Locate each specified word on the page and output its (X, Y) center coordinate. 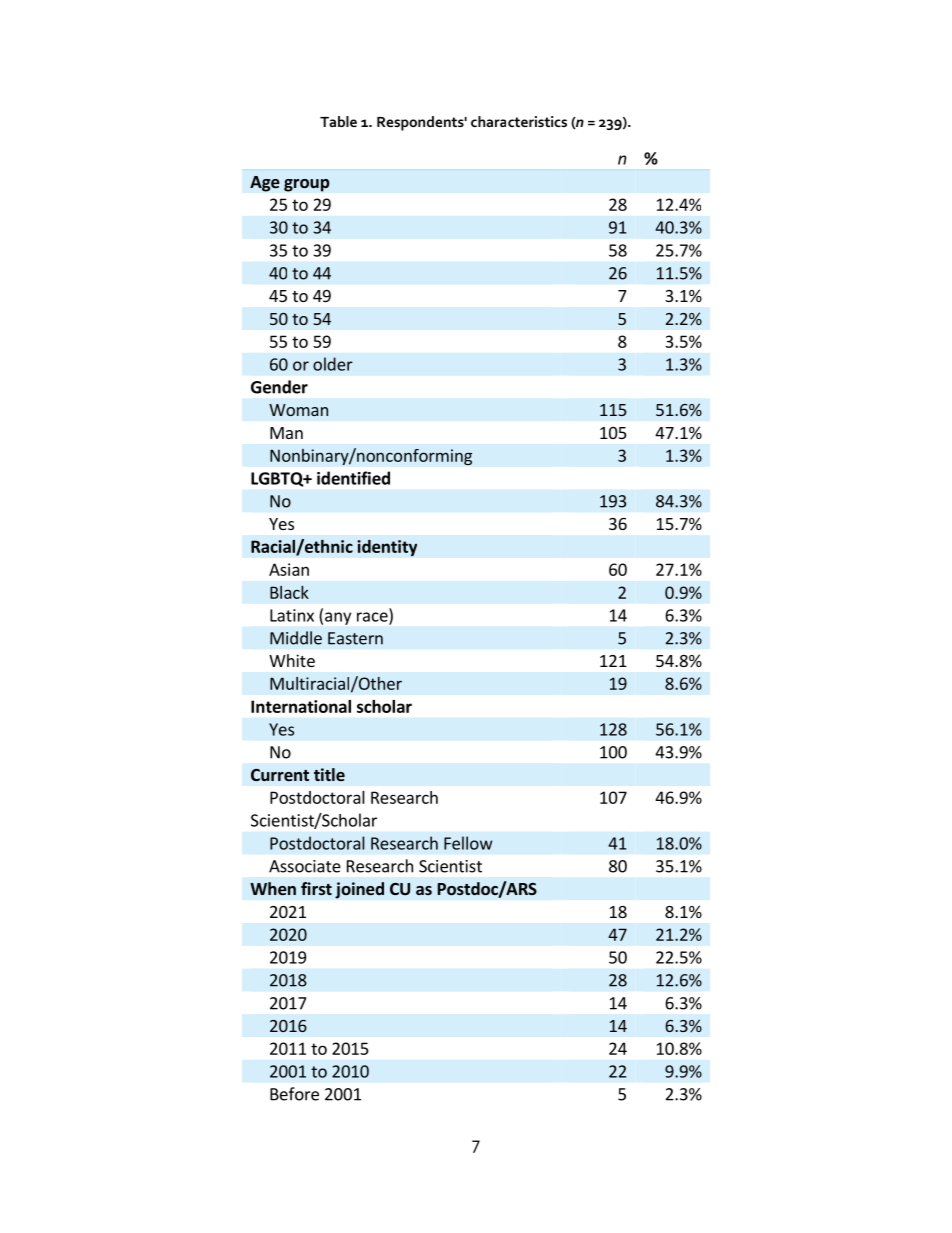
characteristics (519, 121)
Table (338, 121)
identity (387, 548)
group (307, 185)
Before (294, 1094)
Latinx (292, 615)
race (373, 618)
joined (359, 890)
